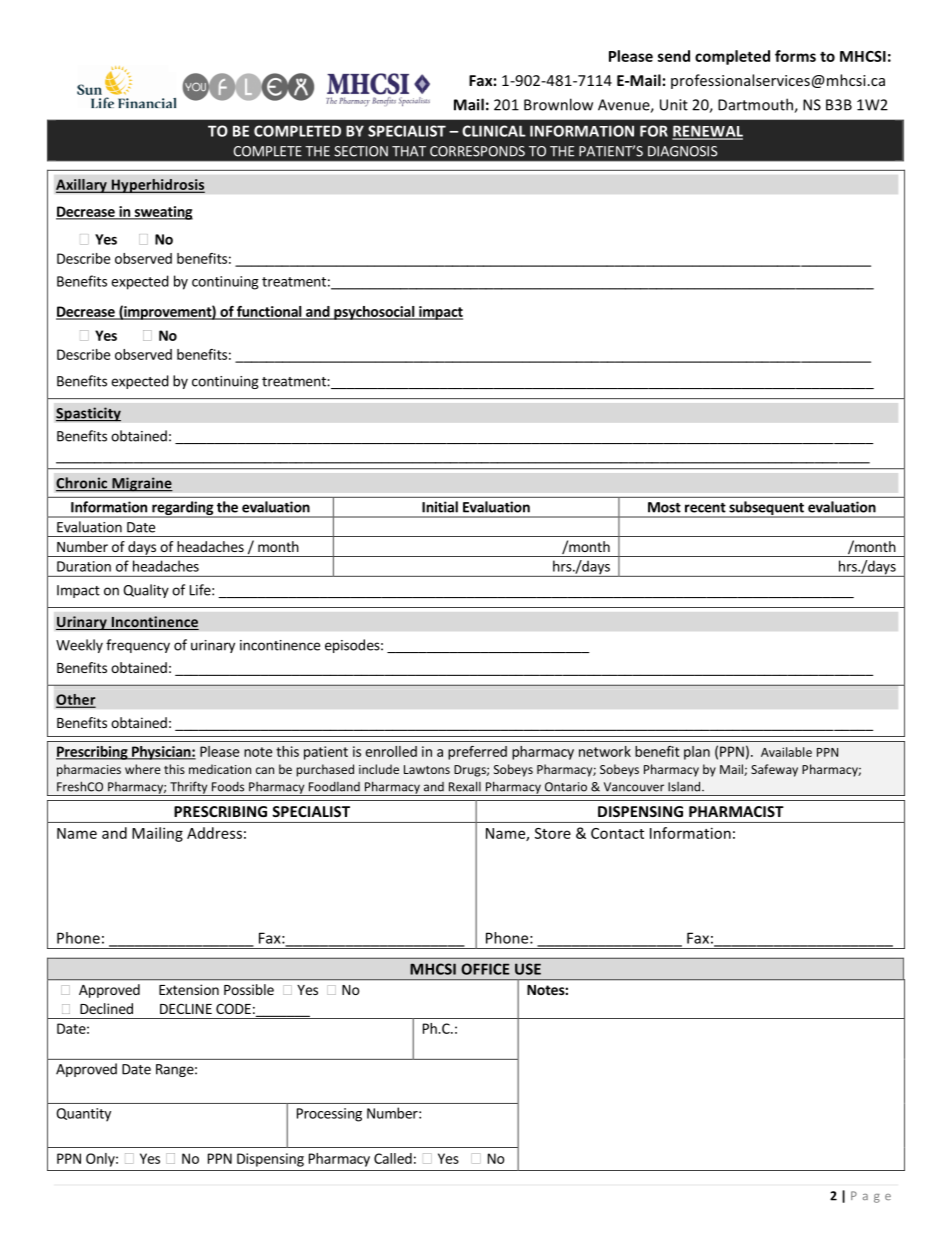 Image resolution: width=952 pixels, height=1233 pixels. Describe the element at coordinates (83, 1115) in the document. I see `Quantity` at that location.
